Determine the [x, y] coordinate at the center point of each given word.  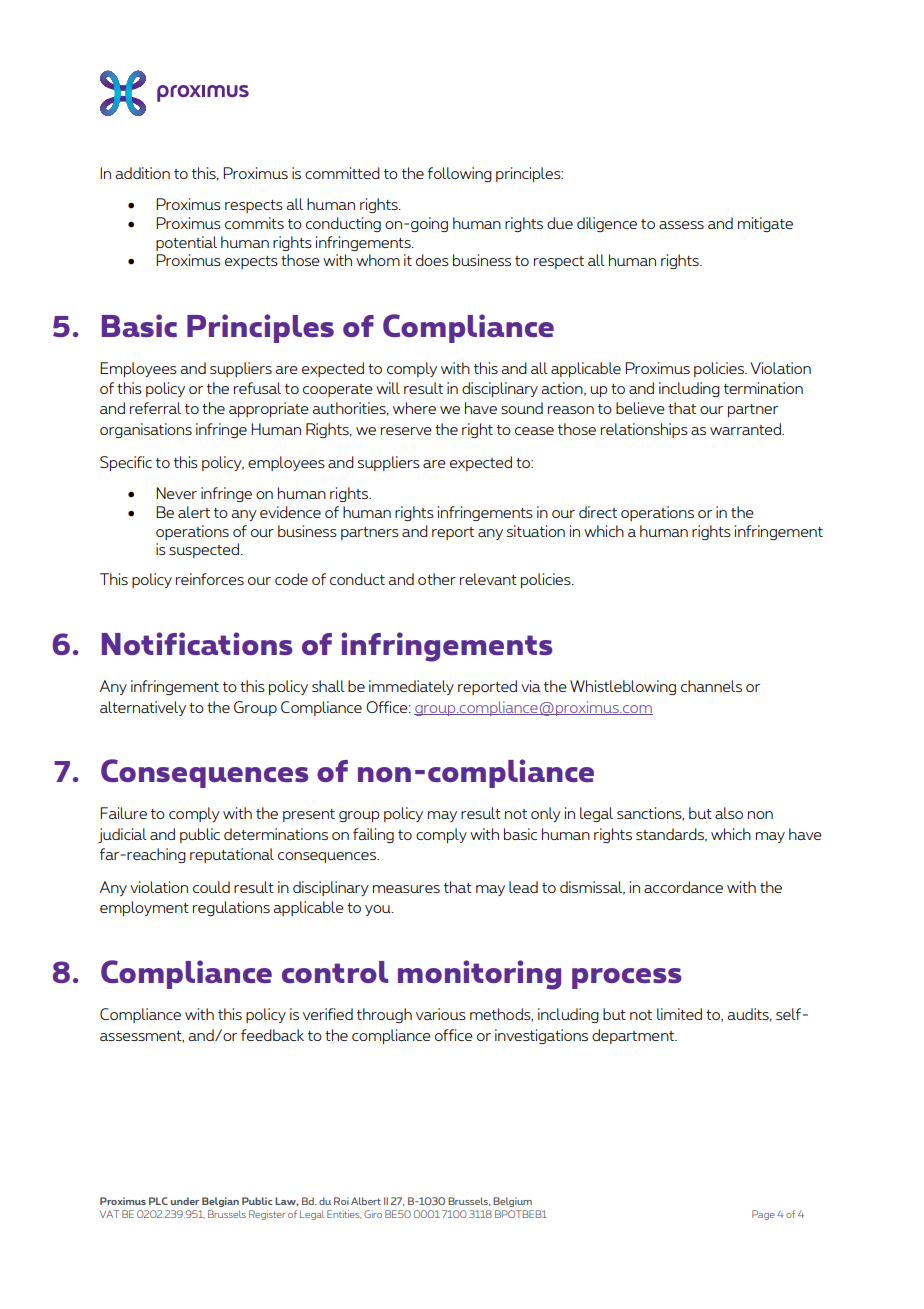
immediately [411, 687]
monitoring [479, 975]
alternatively [143, 708]
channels [711, 686]
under [185, 1201]
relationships [644, 430]
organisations [146, 430]
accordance [683, 887]
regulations [231, 908]
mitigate [765, 224]
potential [186, 243]
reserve [406, 431]
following [460, 174]
